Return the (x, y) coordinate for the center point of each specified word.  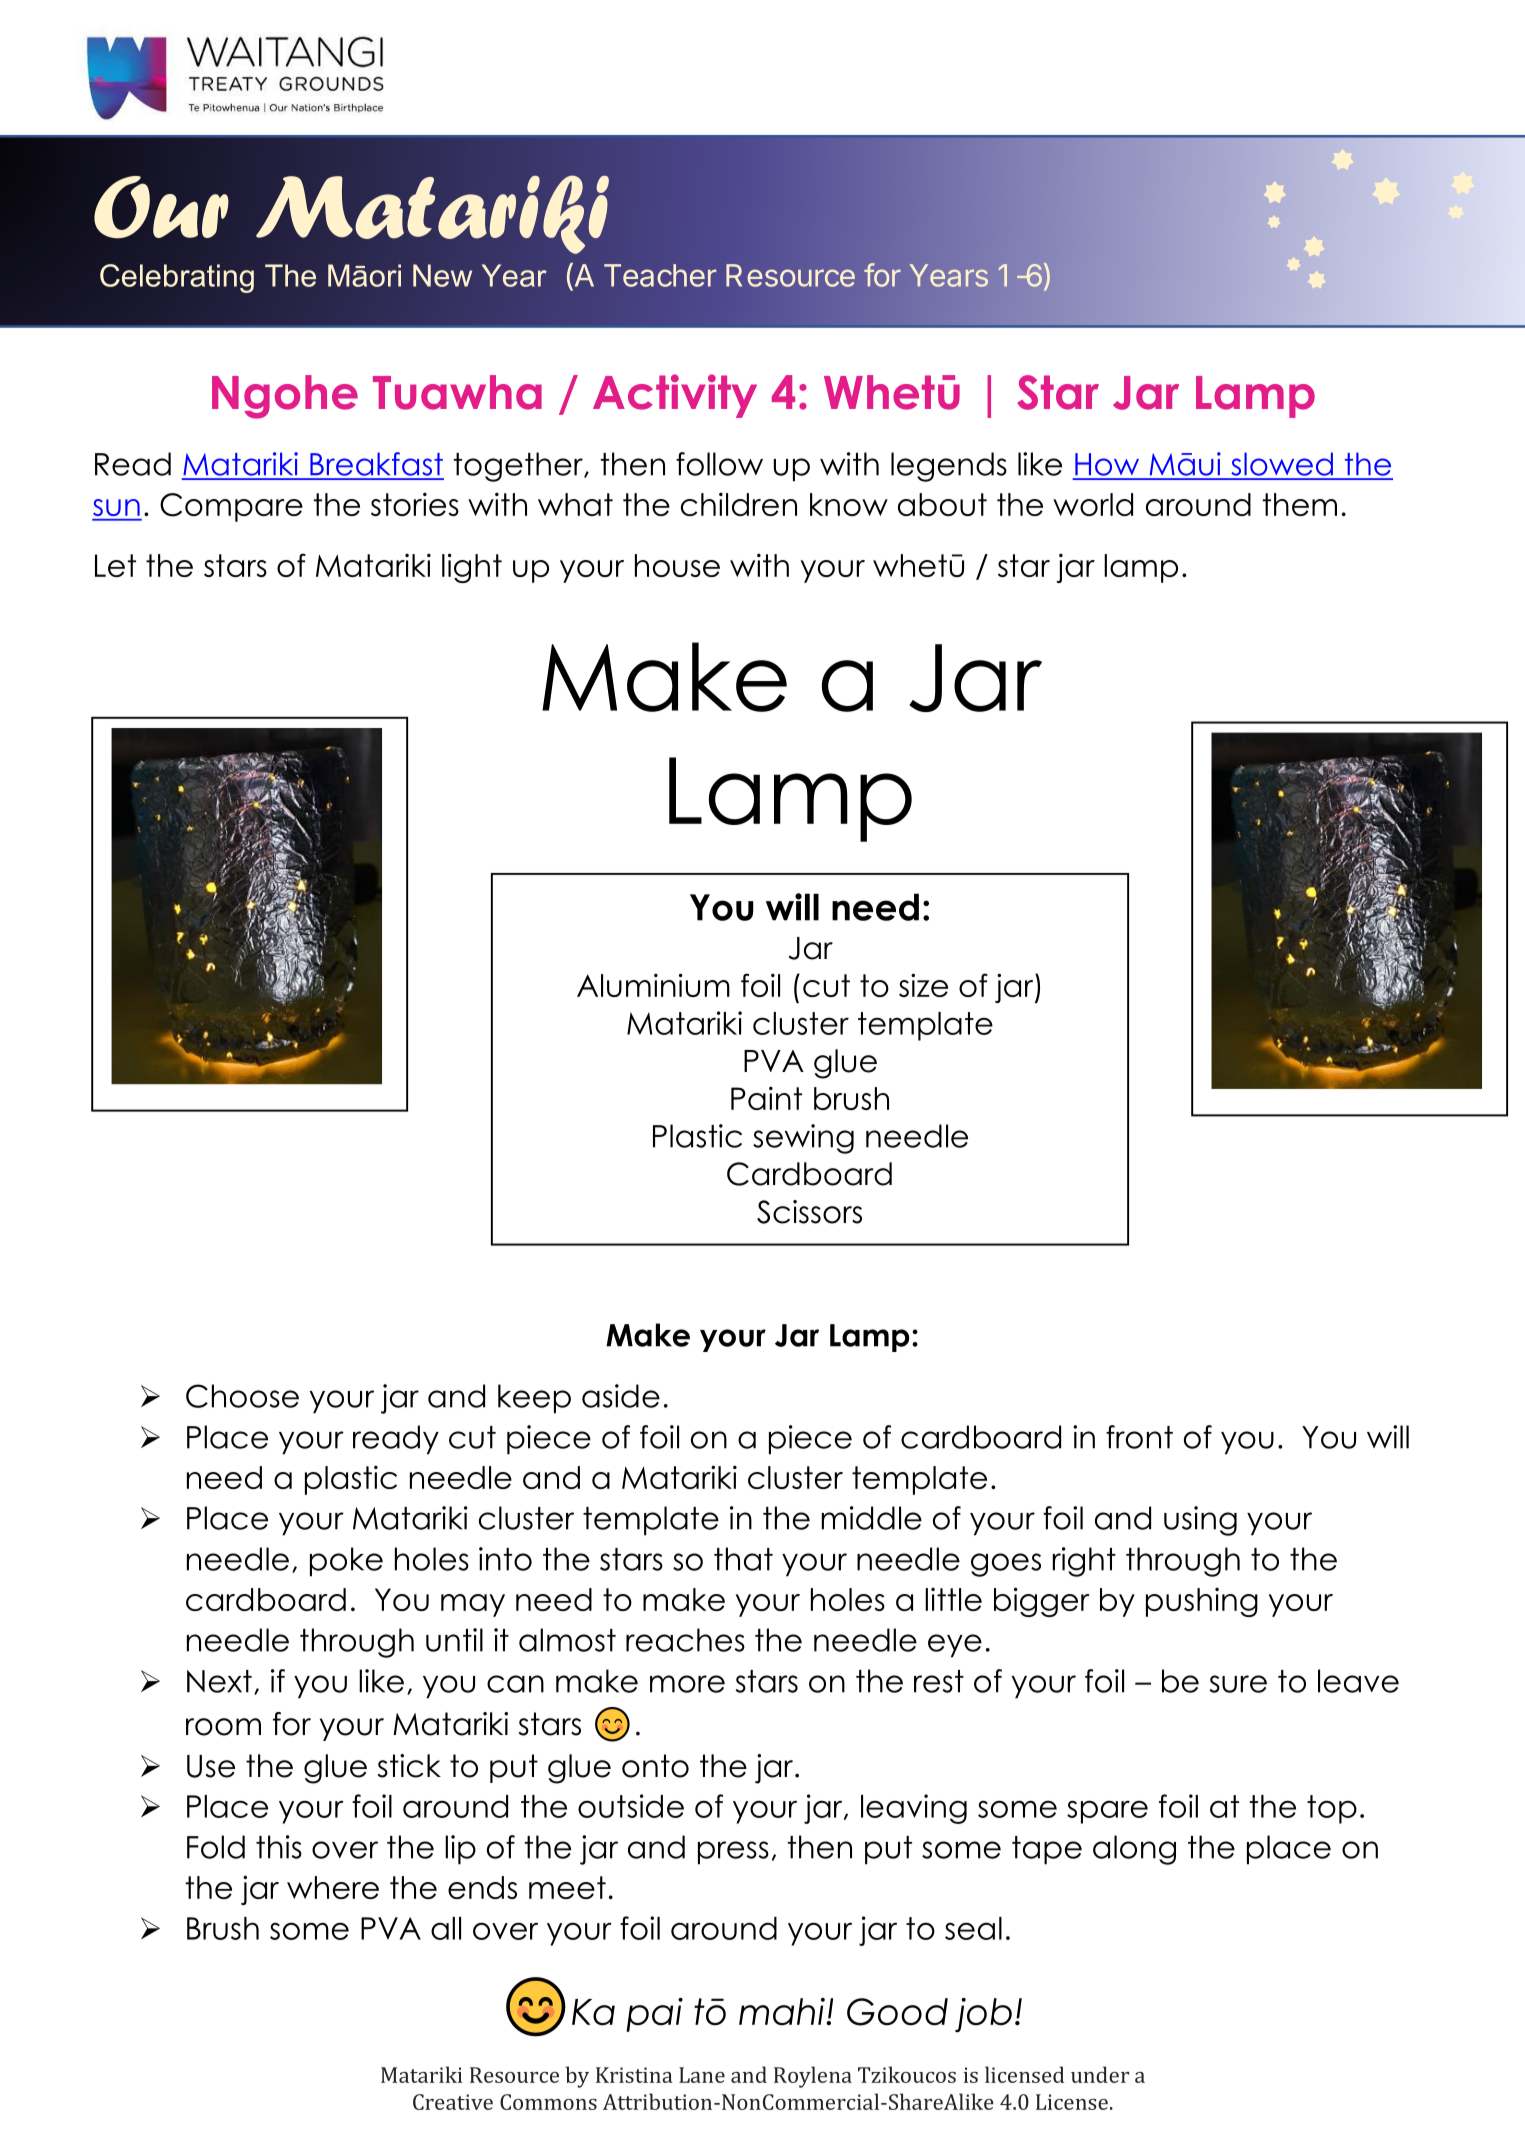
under (1100, 2074)
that (743, 1559)
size (923, 985)
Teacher (660, 275)
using (1200, 1521)
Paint (766, 1098)
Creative (453, 2102)
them (1300, 504)
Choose (242, 1396)
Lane (702, 2075)
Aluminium (653, 985)
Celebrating (177, 278)
